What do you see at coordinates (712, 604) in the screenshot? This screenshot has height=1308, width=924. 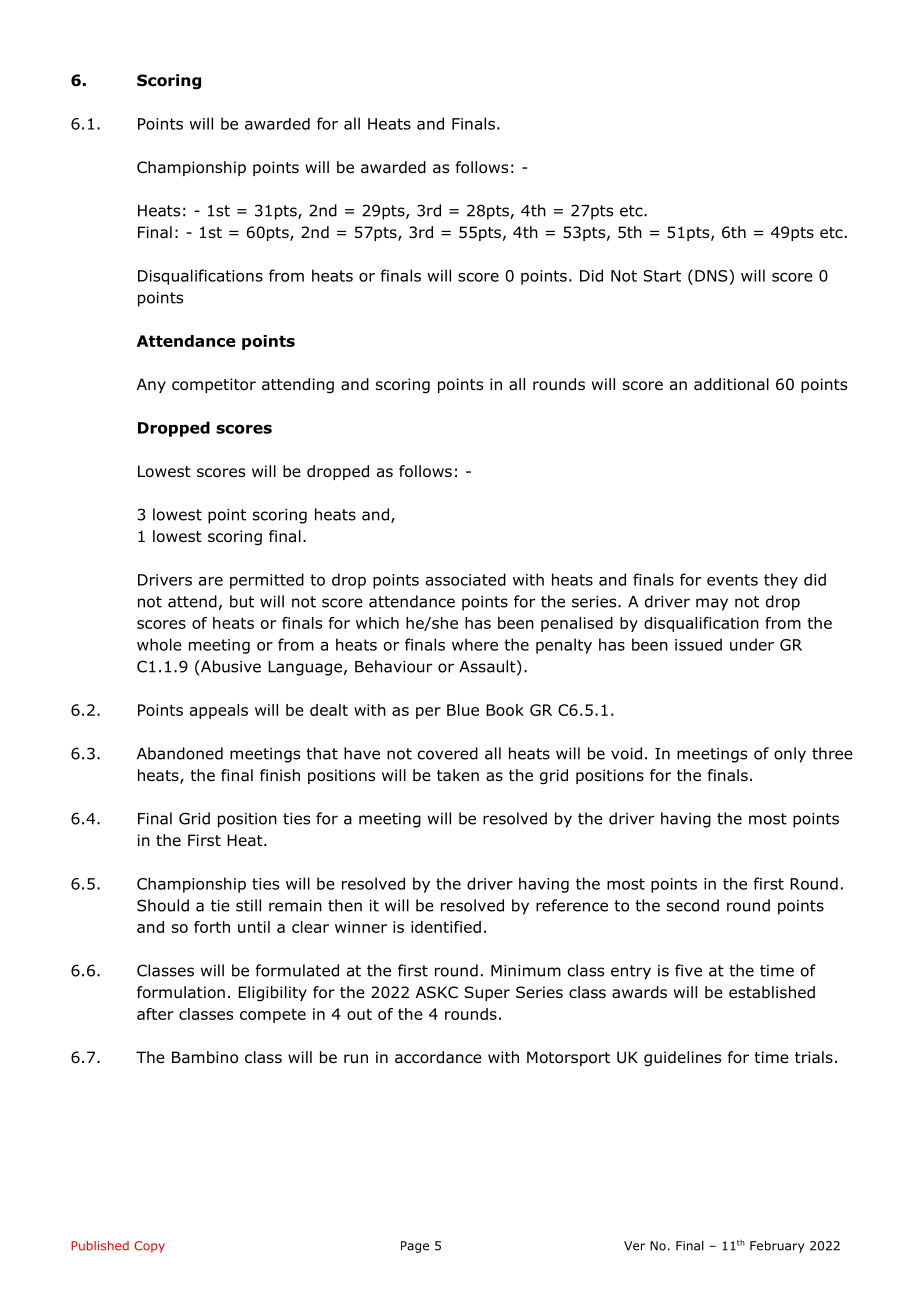 I see `may` at bounding box center [712, 604].
